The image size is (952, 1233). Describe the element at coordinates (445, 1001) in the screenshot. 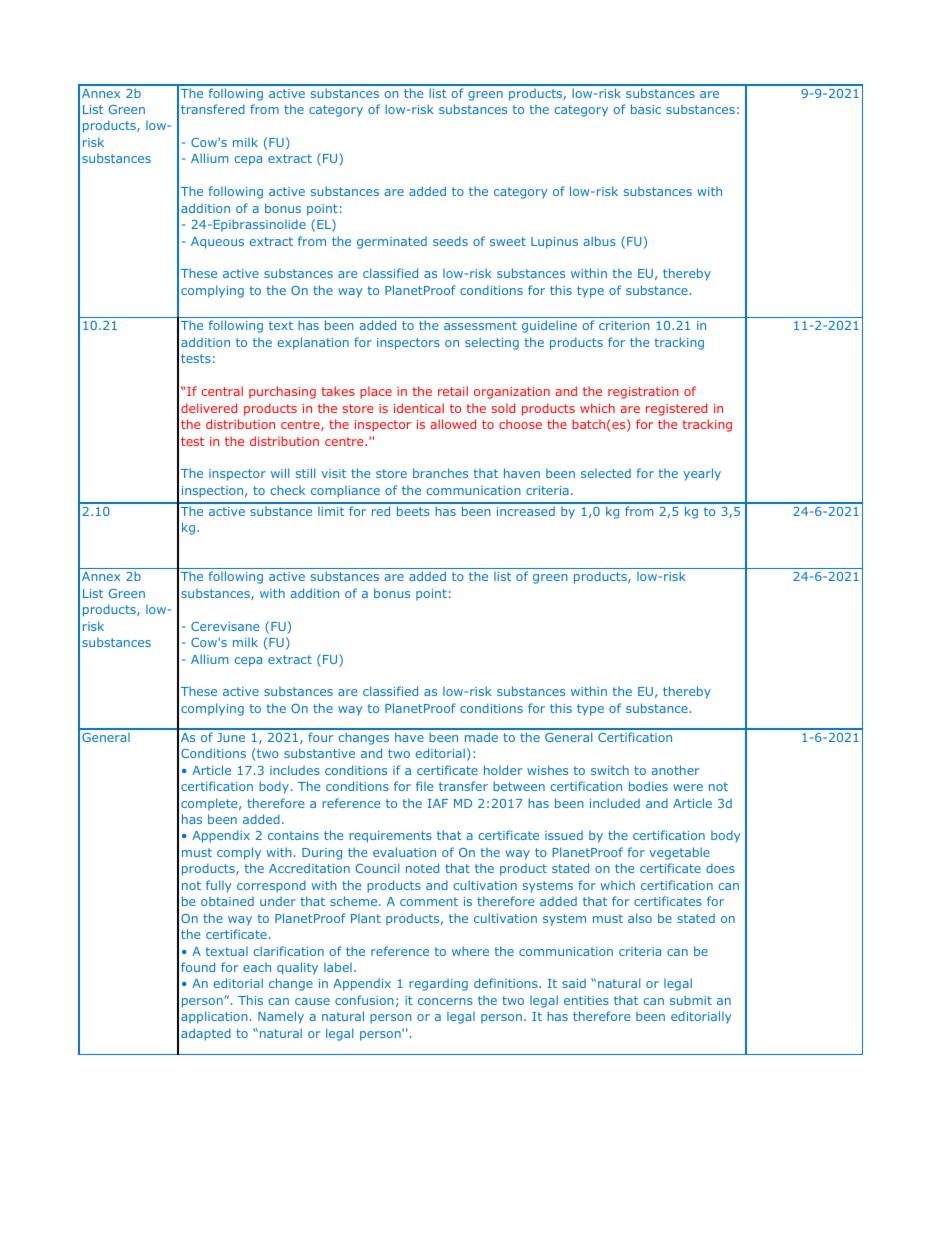

I see `concerns` at that location.
